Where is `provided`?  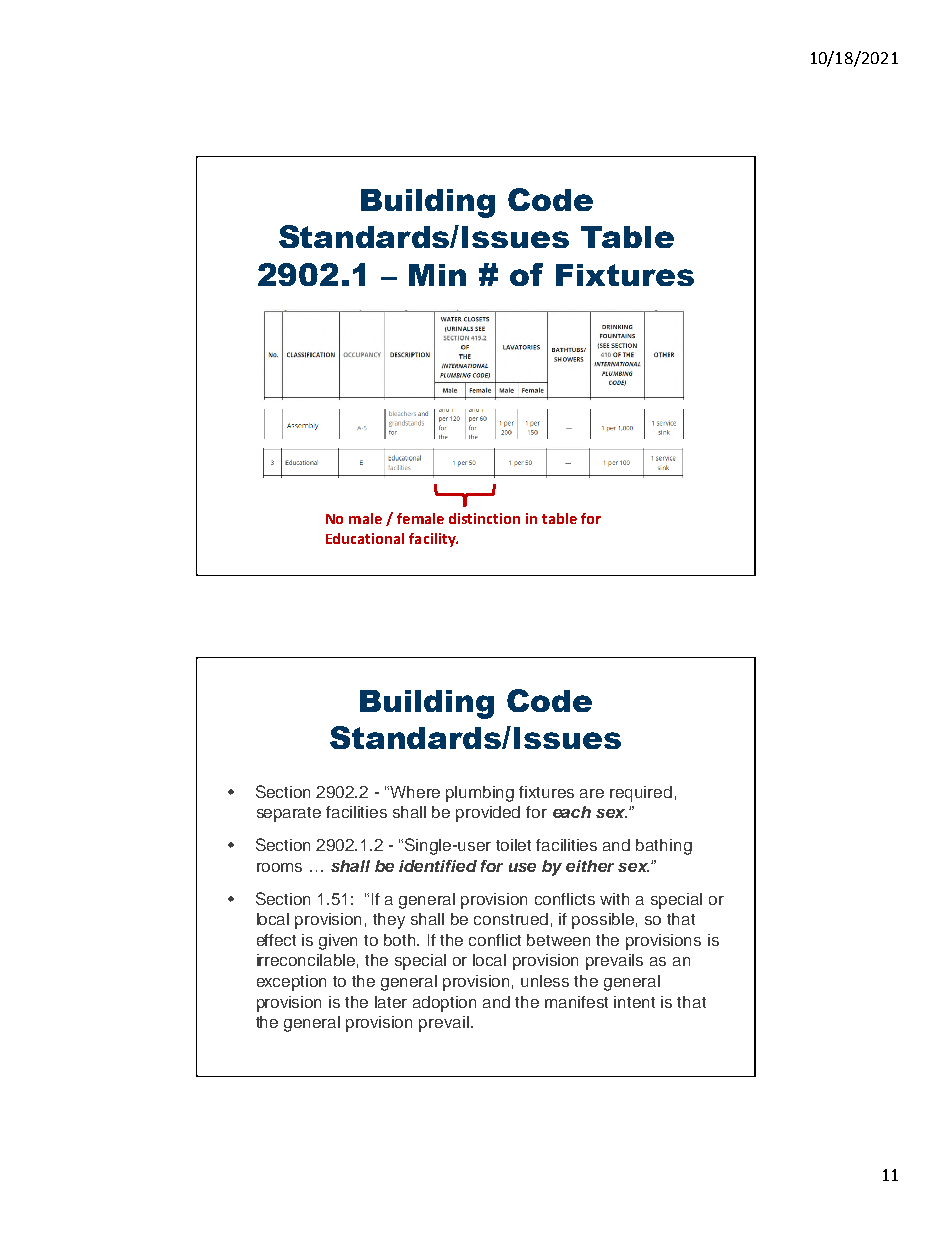 provided is located at coordinates (488, 814).
